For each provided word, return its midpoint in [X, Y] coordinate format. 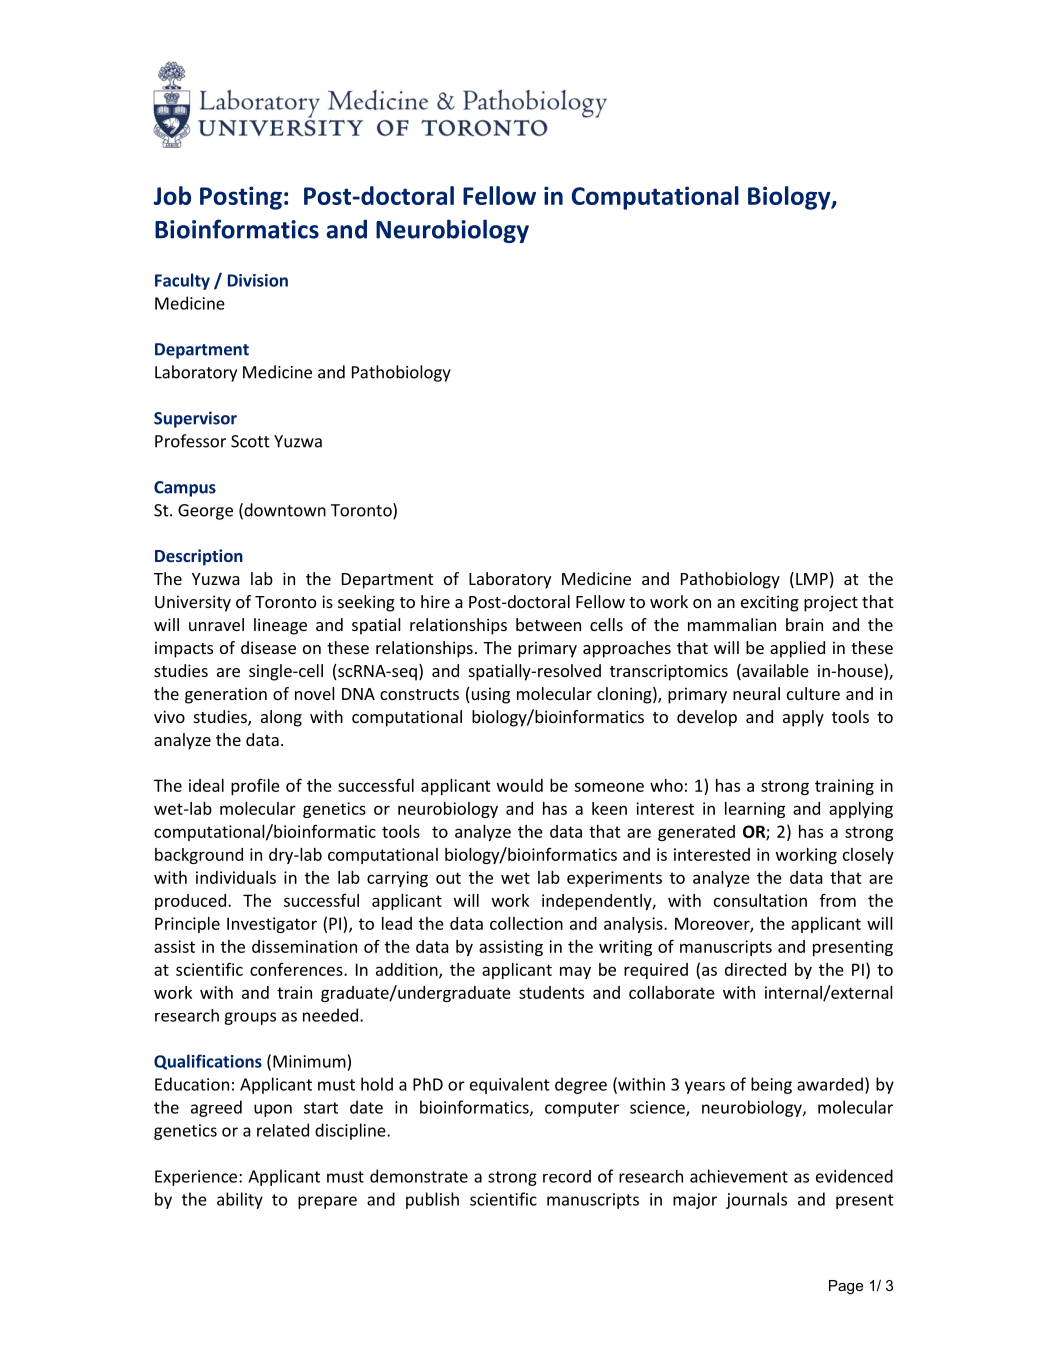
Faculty [182, 281]
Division [258, 280]
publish [432, 1200]
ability [240, 1200]
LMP [812, 579]
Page [846, 1287]
